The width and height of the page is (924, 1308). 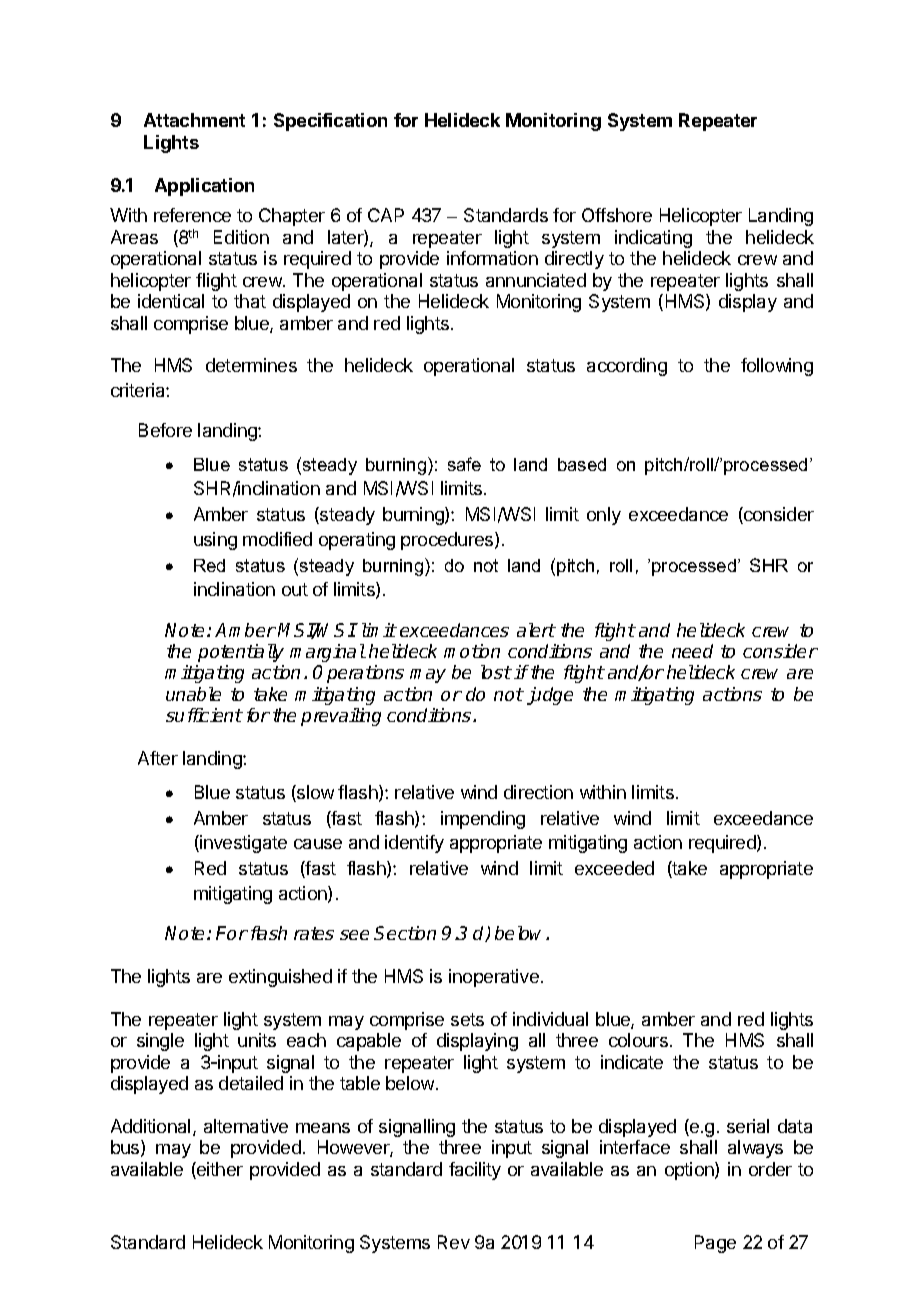 What do you see at coordinates (215, 541) in the page?
I see `using` at bounding box center [215, 541].
